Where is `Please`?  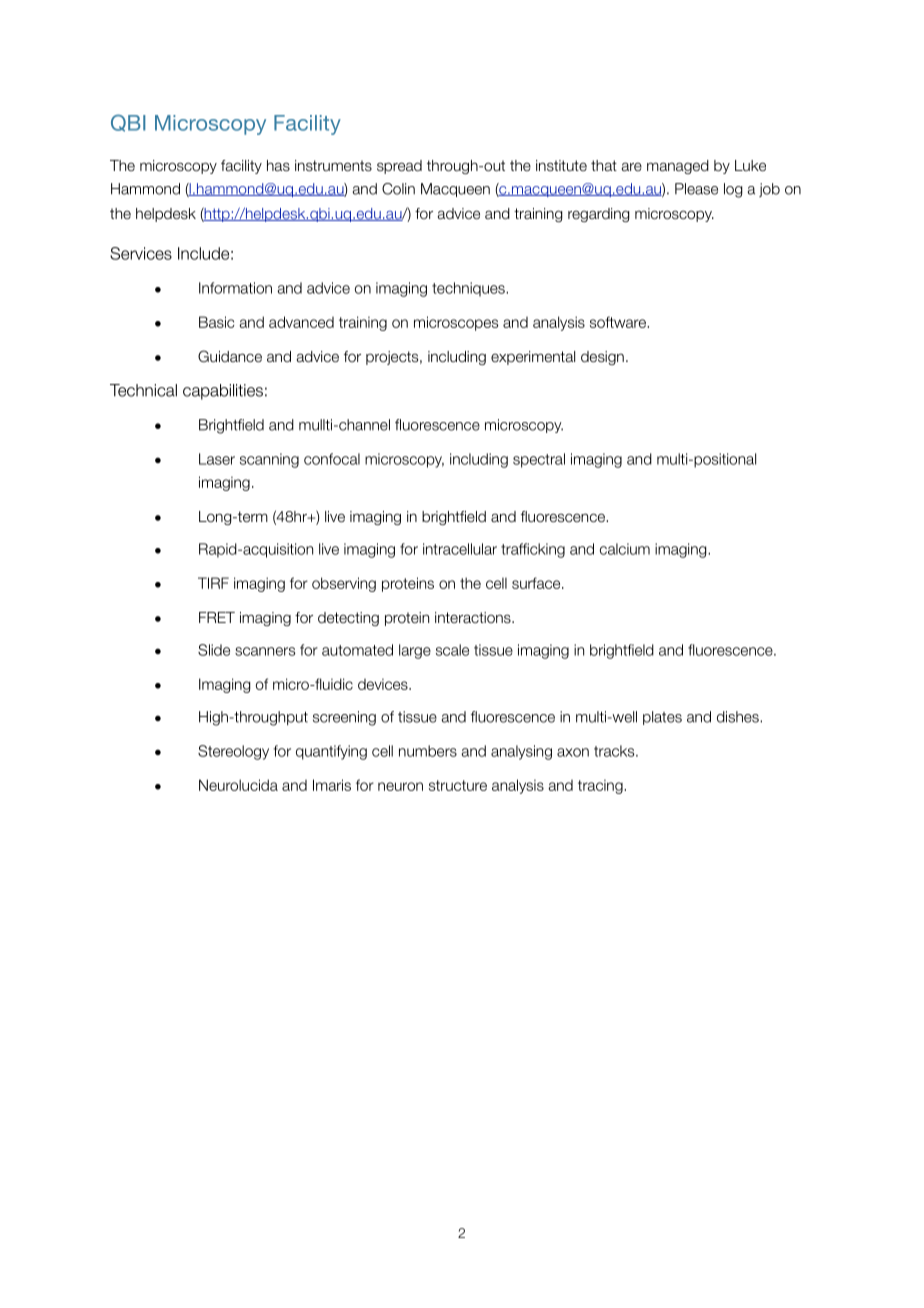
Please is located at coordinates (696, 189).
